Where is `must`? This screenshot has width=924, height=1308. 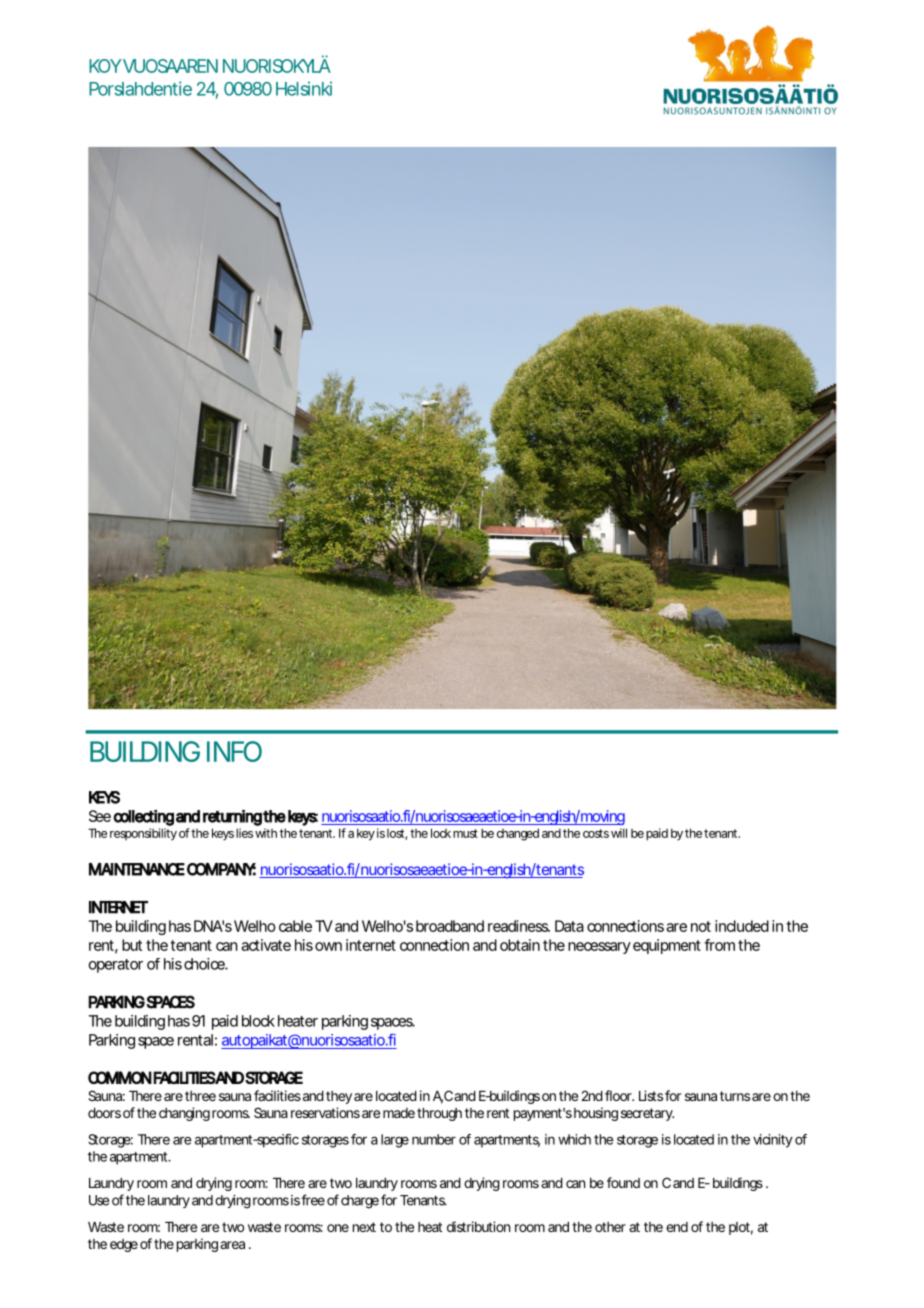
must is located at coordinates (465, 833).
